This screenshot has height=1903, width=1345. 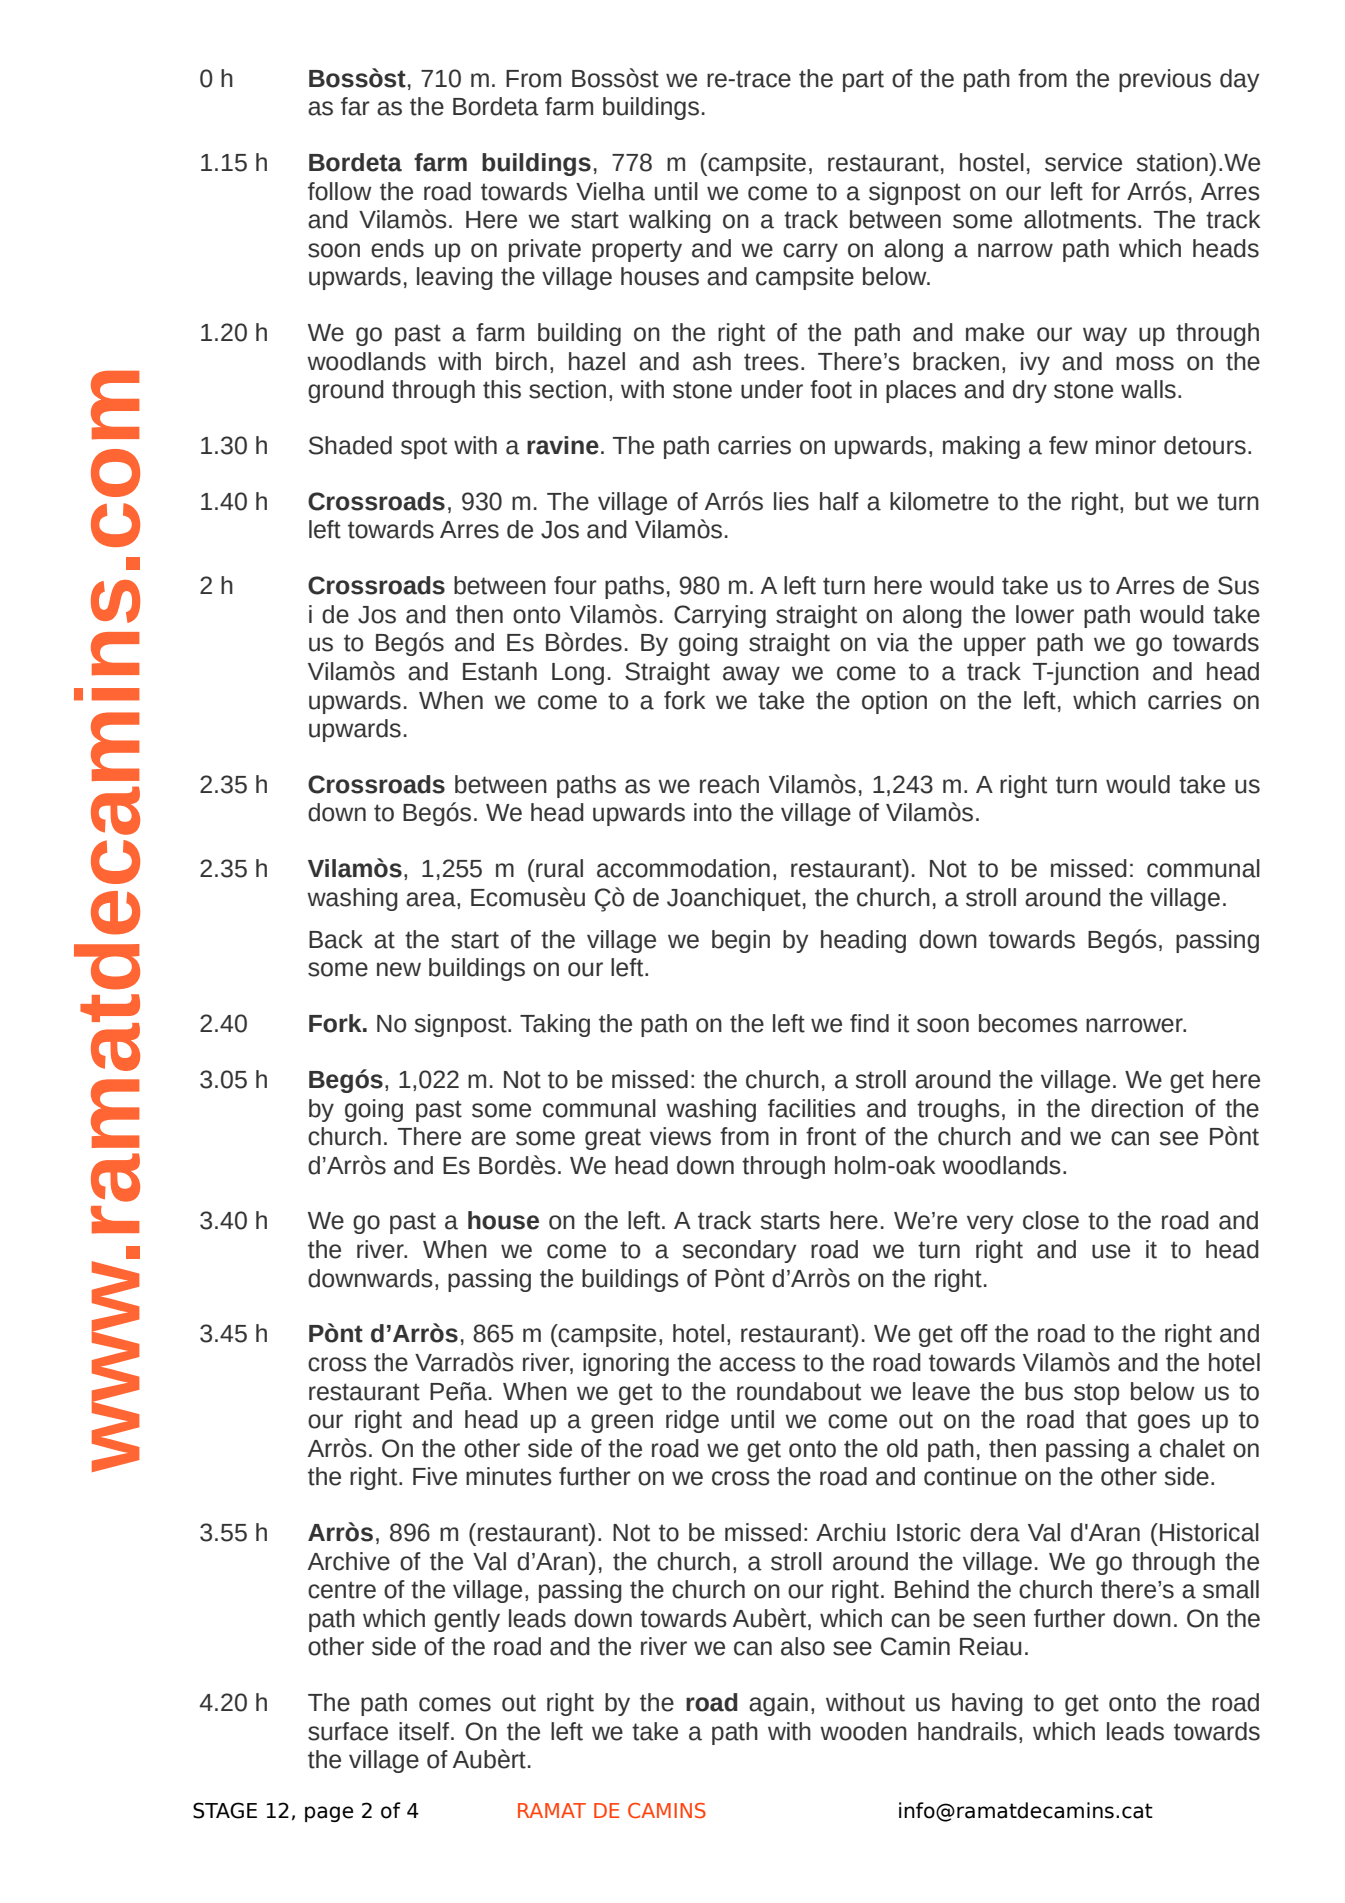 I want to click on direction, so click(x=1137, y=1108).
